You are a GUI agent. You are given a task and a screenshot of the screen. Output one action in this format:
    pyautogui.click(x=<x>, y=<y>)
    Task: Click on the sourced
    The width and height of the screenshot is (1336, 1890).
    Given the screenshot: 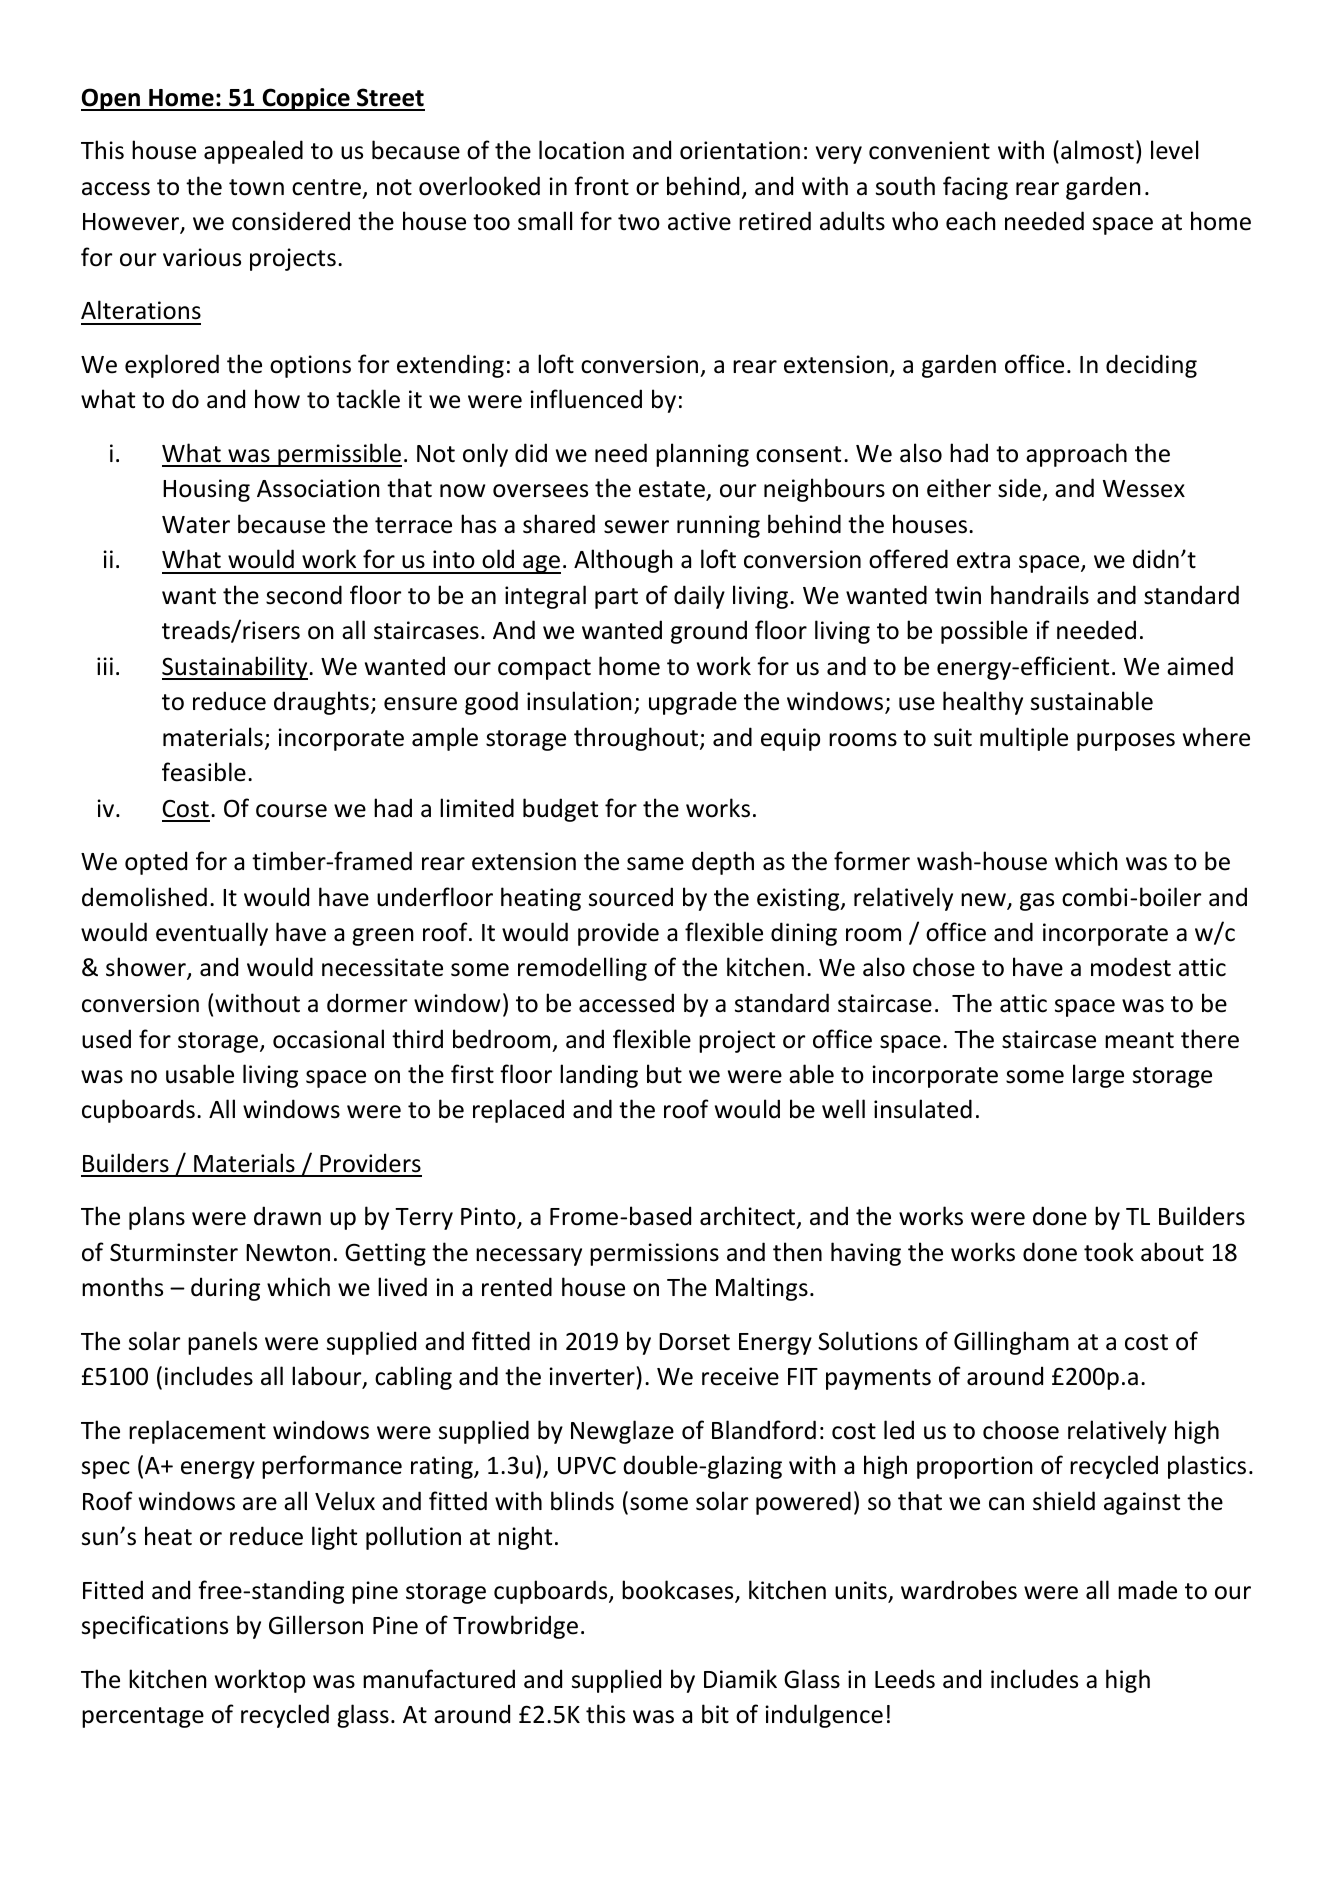 What is the action you would take?
    pyautogui.click(x=631, y=897)
